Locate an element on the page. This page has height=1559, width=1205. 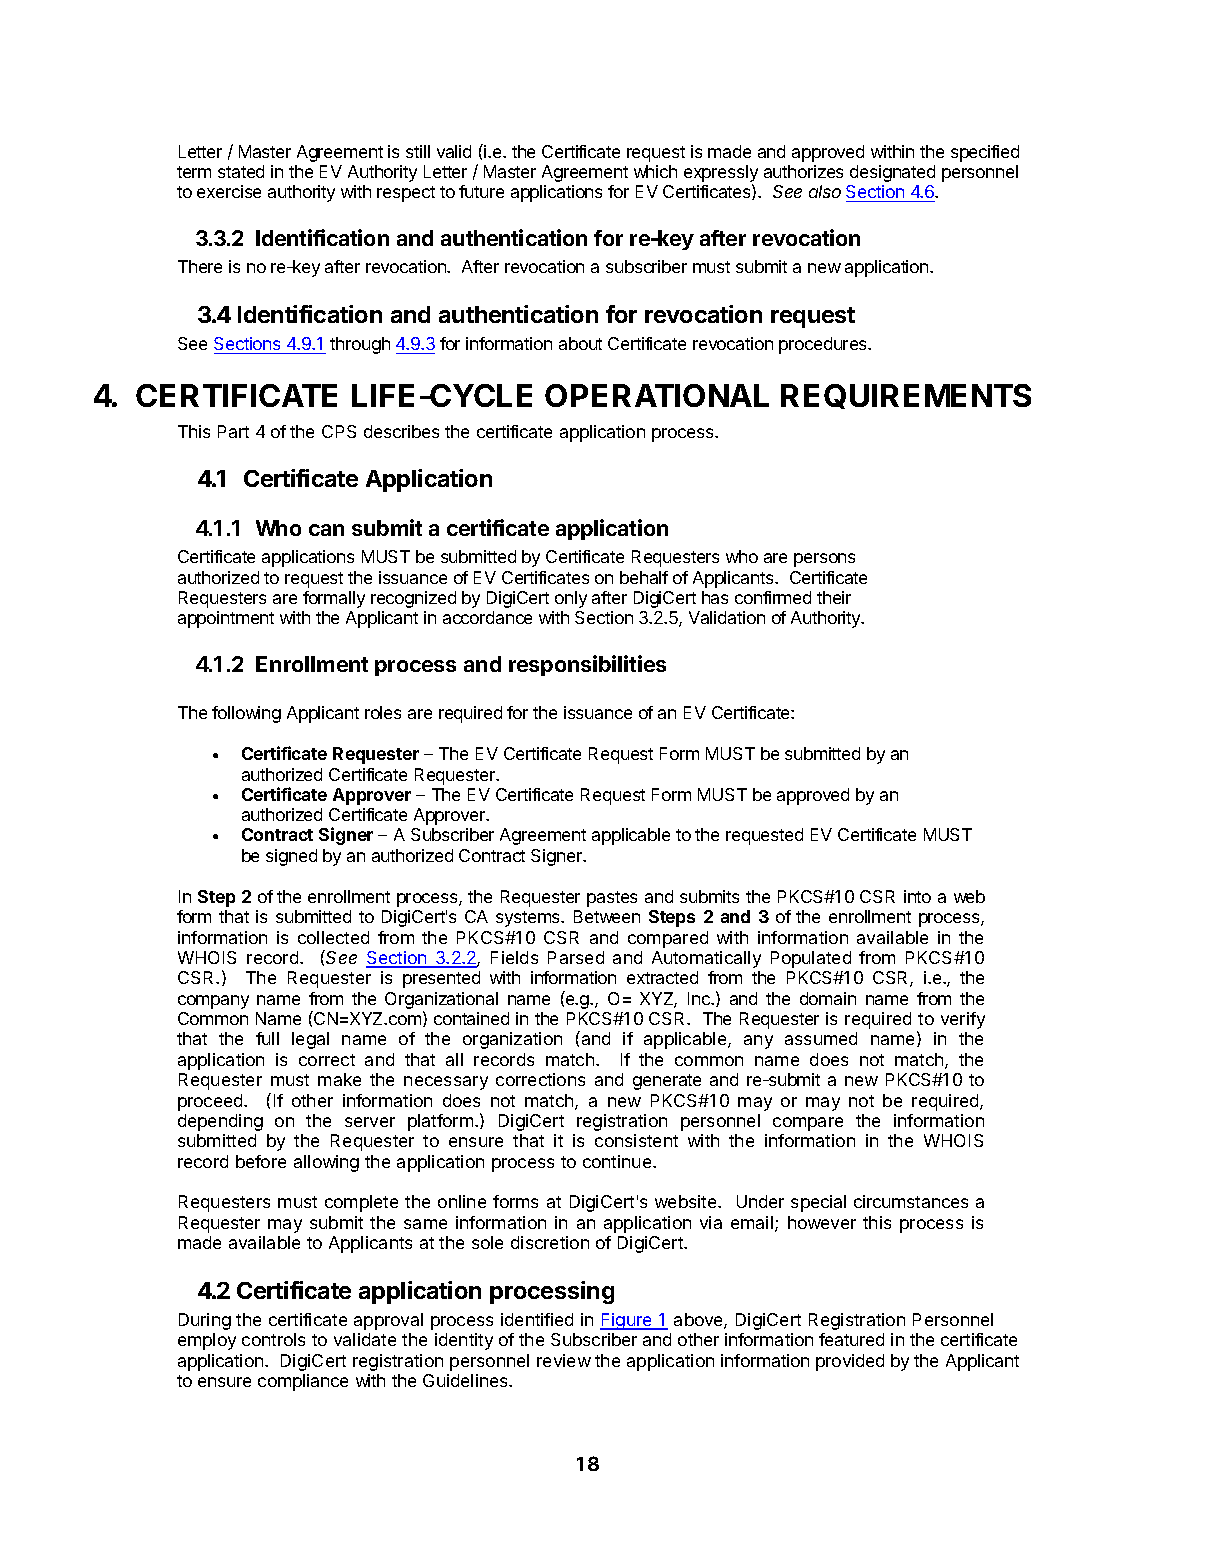
circumstances is located at coordinates (911, 1201).
